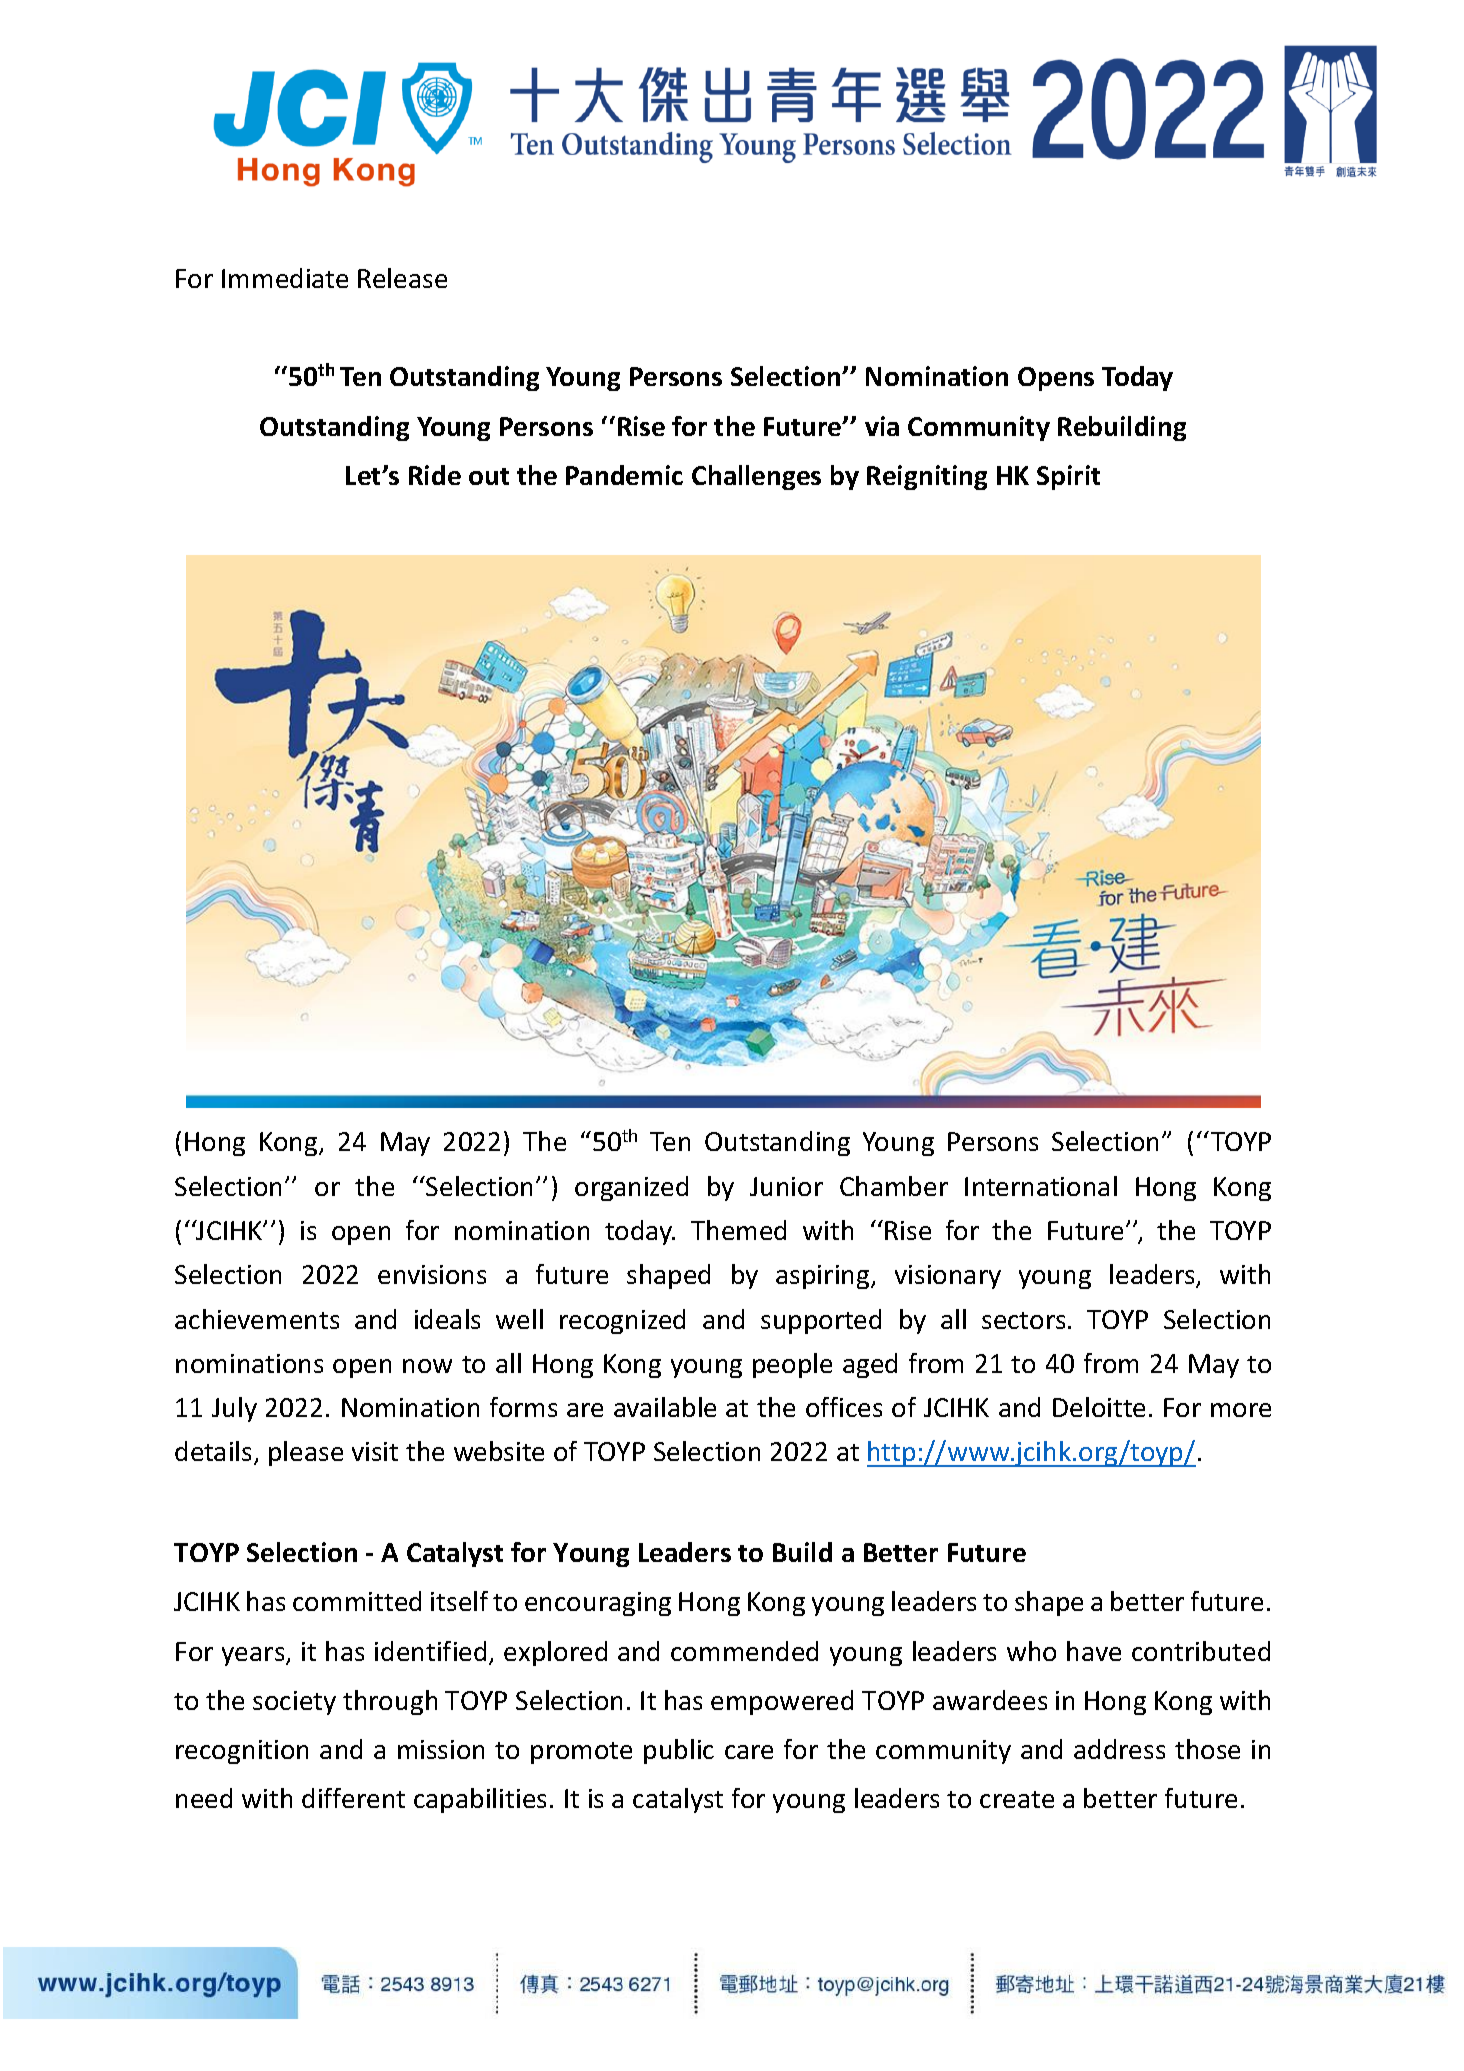  What do you see at coordinates (665, 1407) in the image?
I see `available` at bounding box center [665, 1407].
